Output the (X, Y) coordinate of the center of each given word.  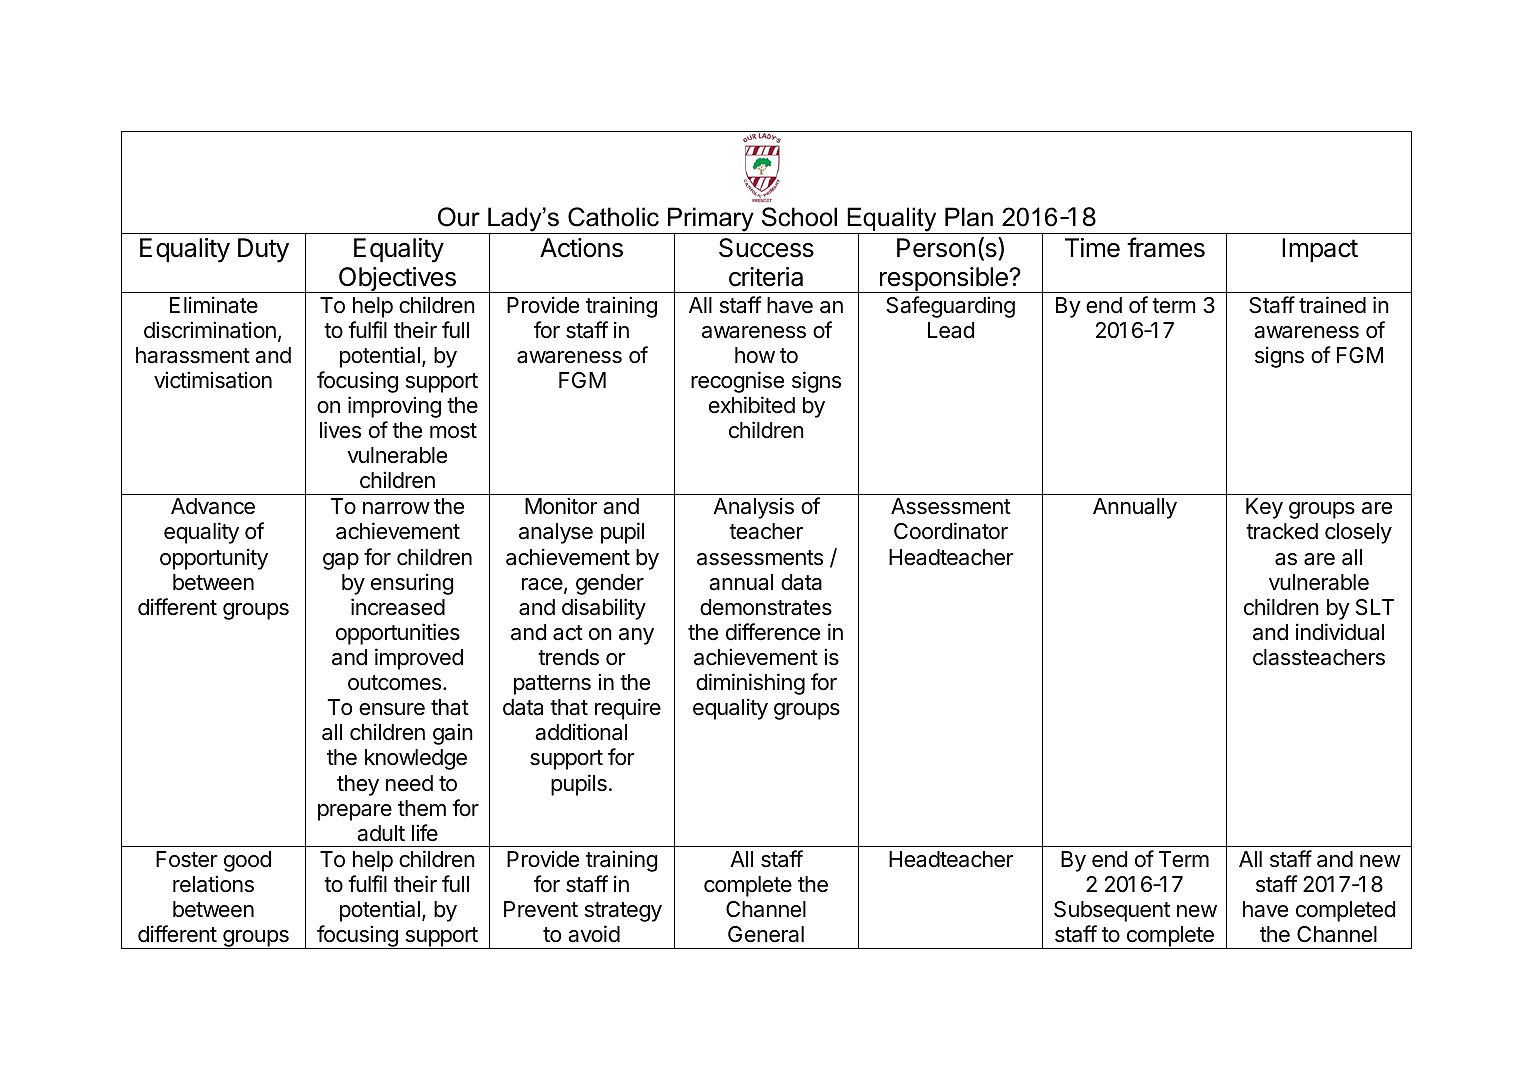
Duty (263, 250)
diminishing (750, 684)
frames (1166, 247)
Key (1264, 508)
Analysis (753, 508)
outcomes (396, 683)
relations (213, 884)
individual (1340, 632)
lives (340, 430)
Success (766, 248)
